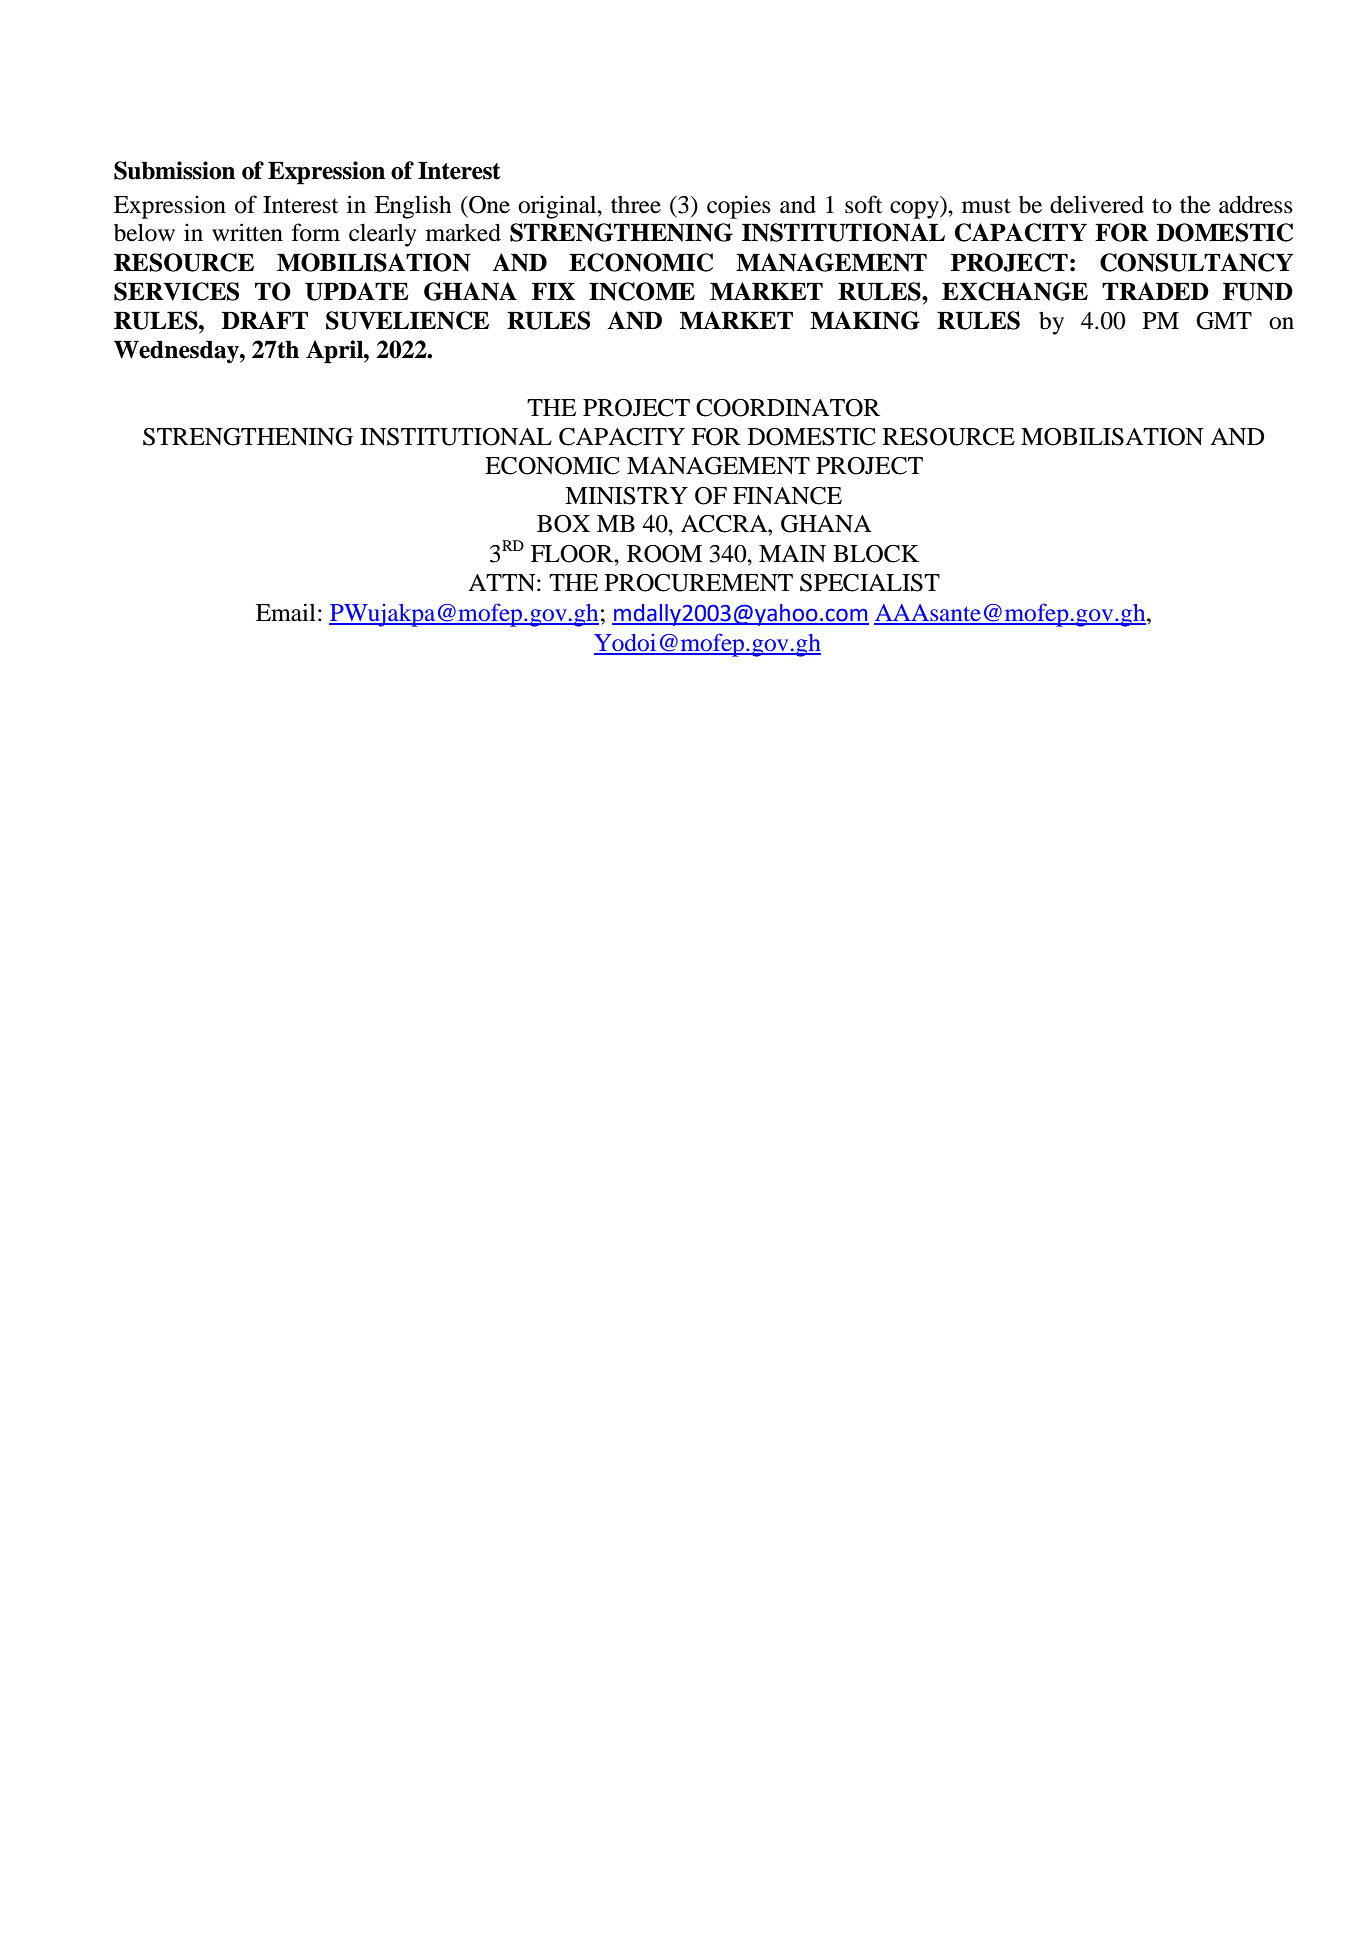  I want to click on delivered, so click(1097, 204).
